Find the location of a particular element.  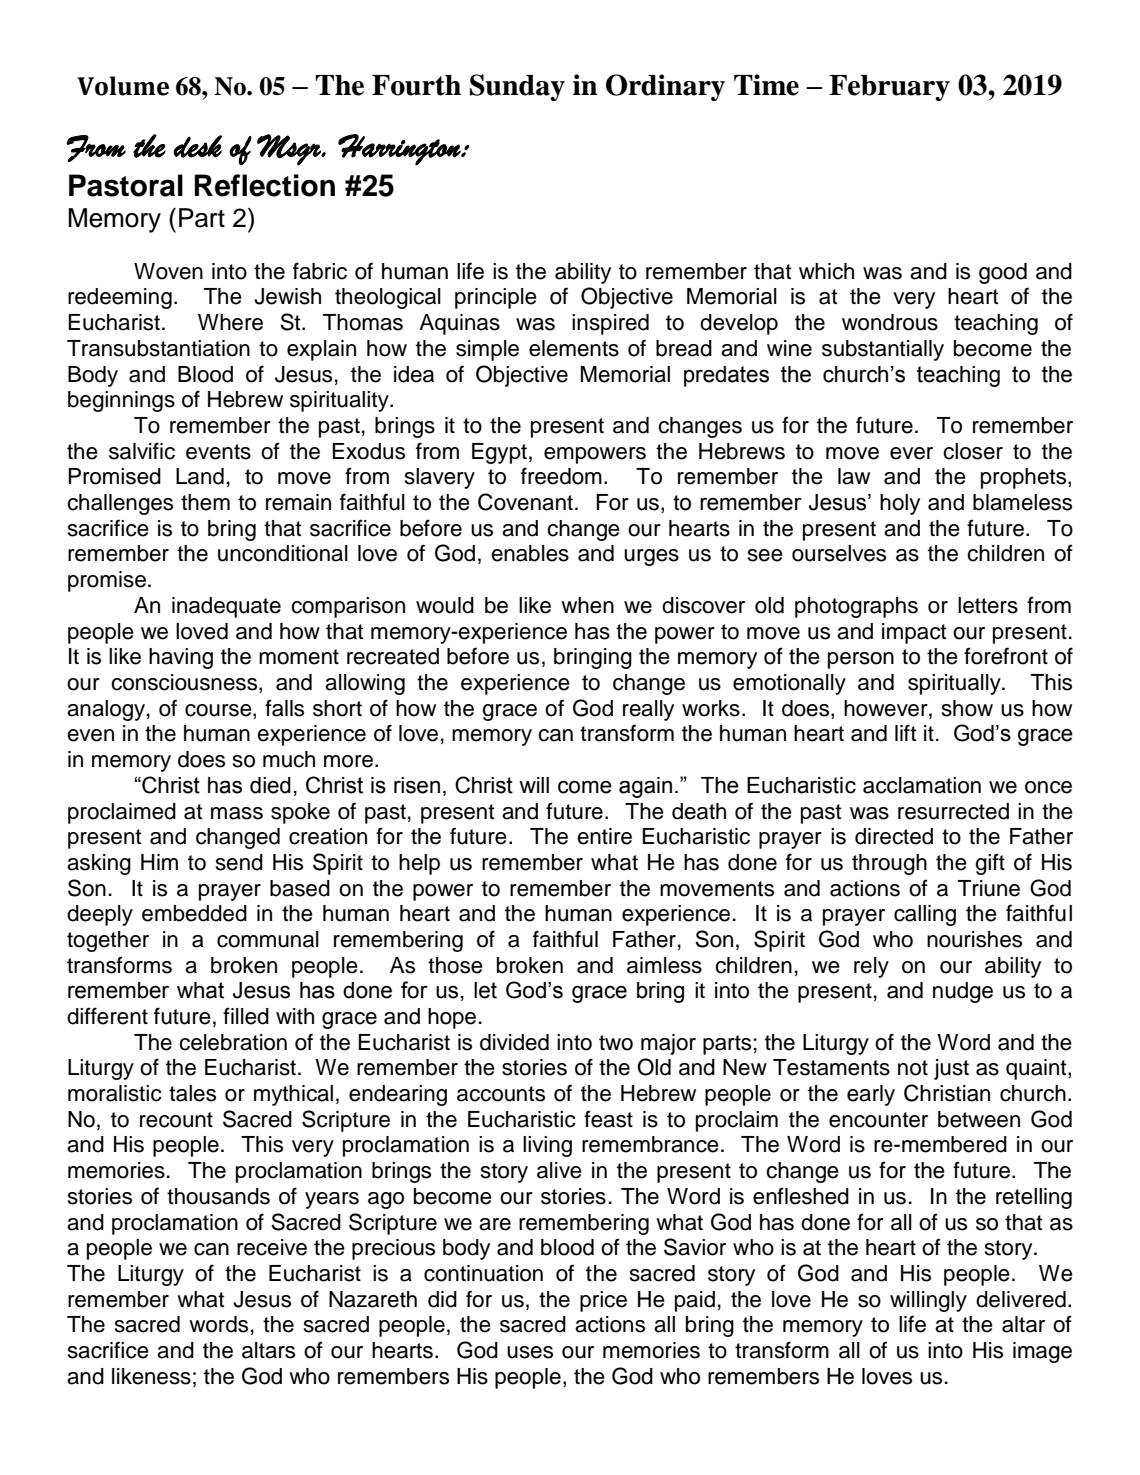

filled is located at coordinates (246, 1016).
